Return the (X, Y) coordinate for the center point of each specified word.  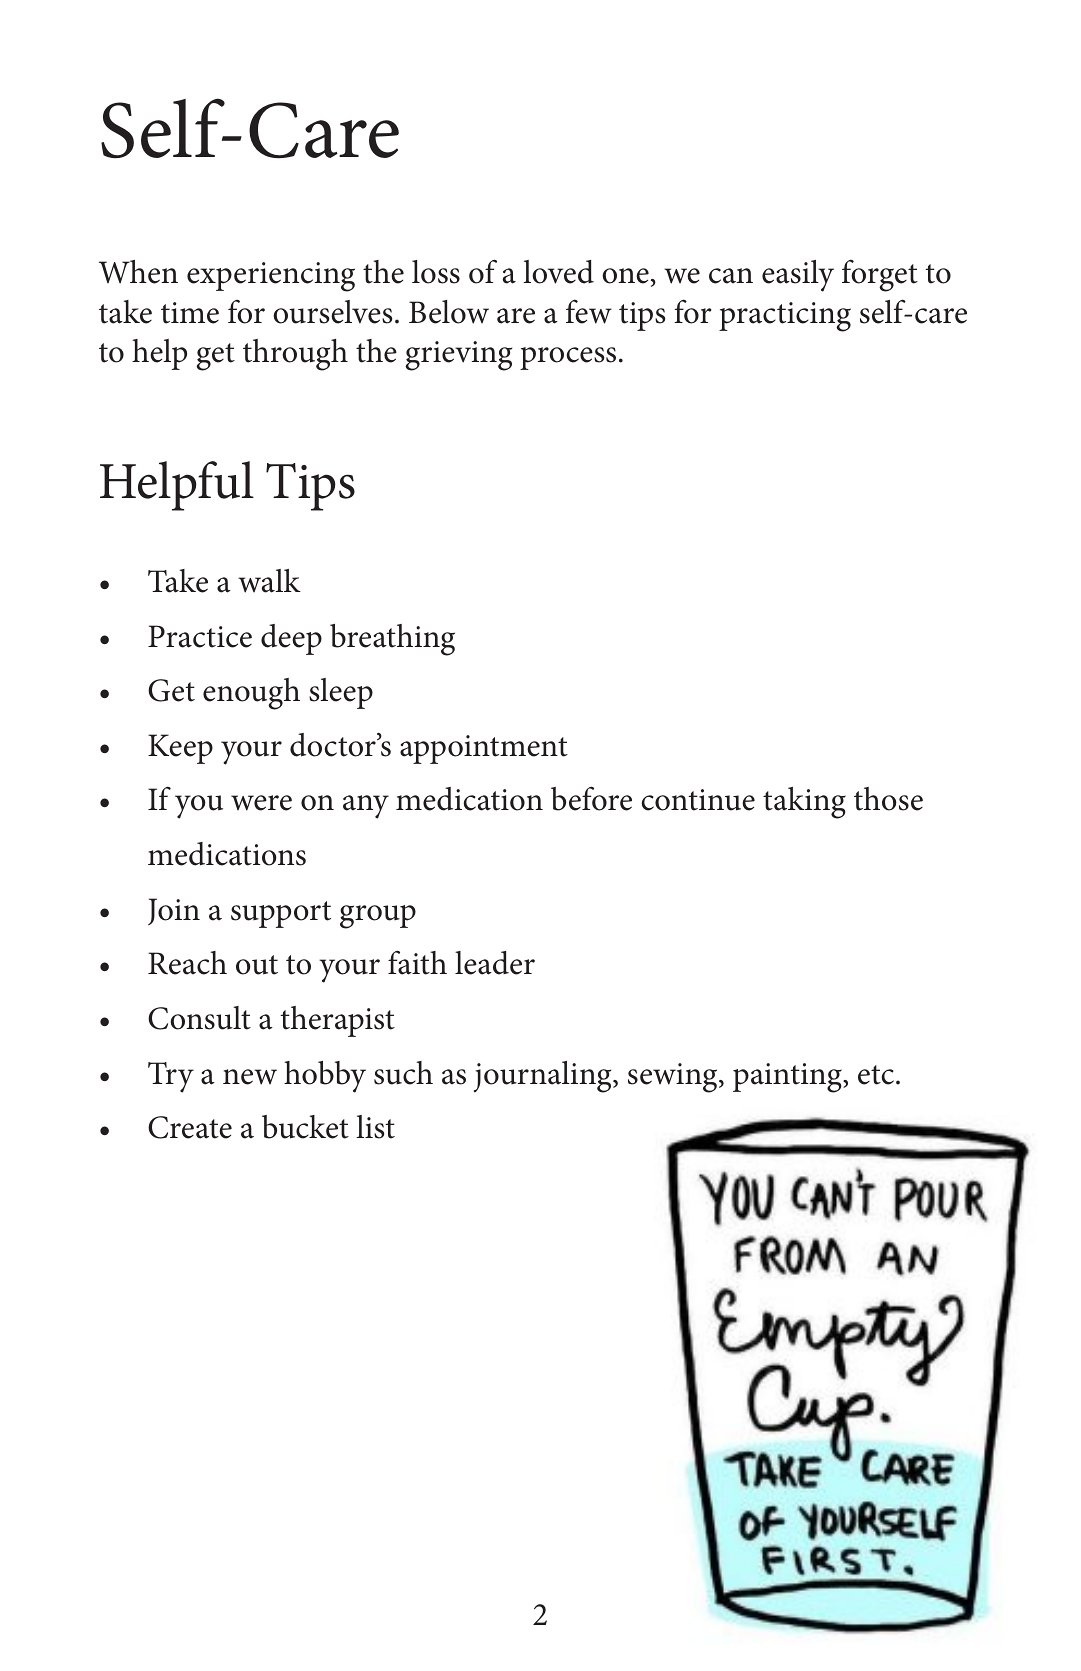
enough (251, 694)
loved (558, 272)
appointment (484, 749)
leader (495, 963)
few (589, 311)
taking (804, 803)
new (250, 1077)
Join (174, 911)
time (190, 313)
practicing (785, 317)
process (568, 358)
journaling (544, 1077)
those (888, 799)
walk (269, 581)
